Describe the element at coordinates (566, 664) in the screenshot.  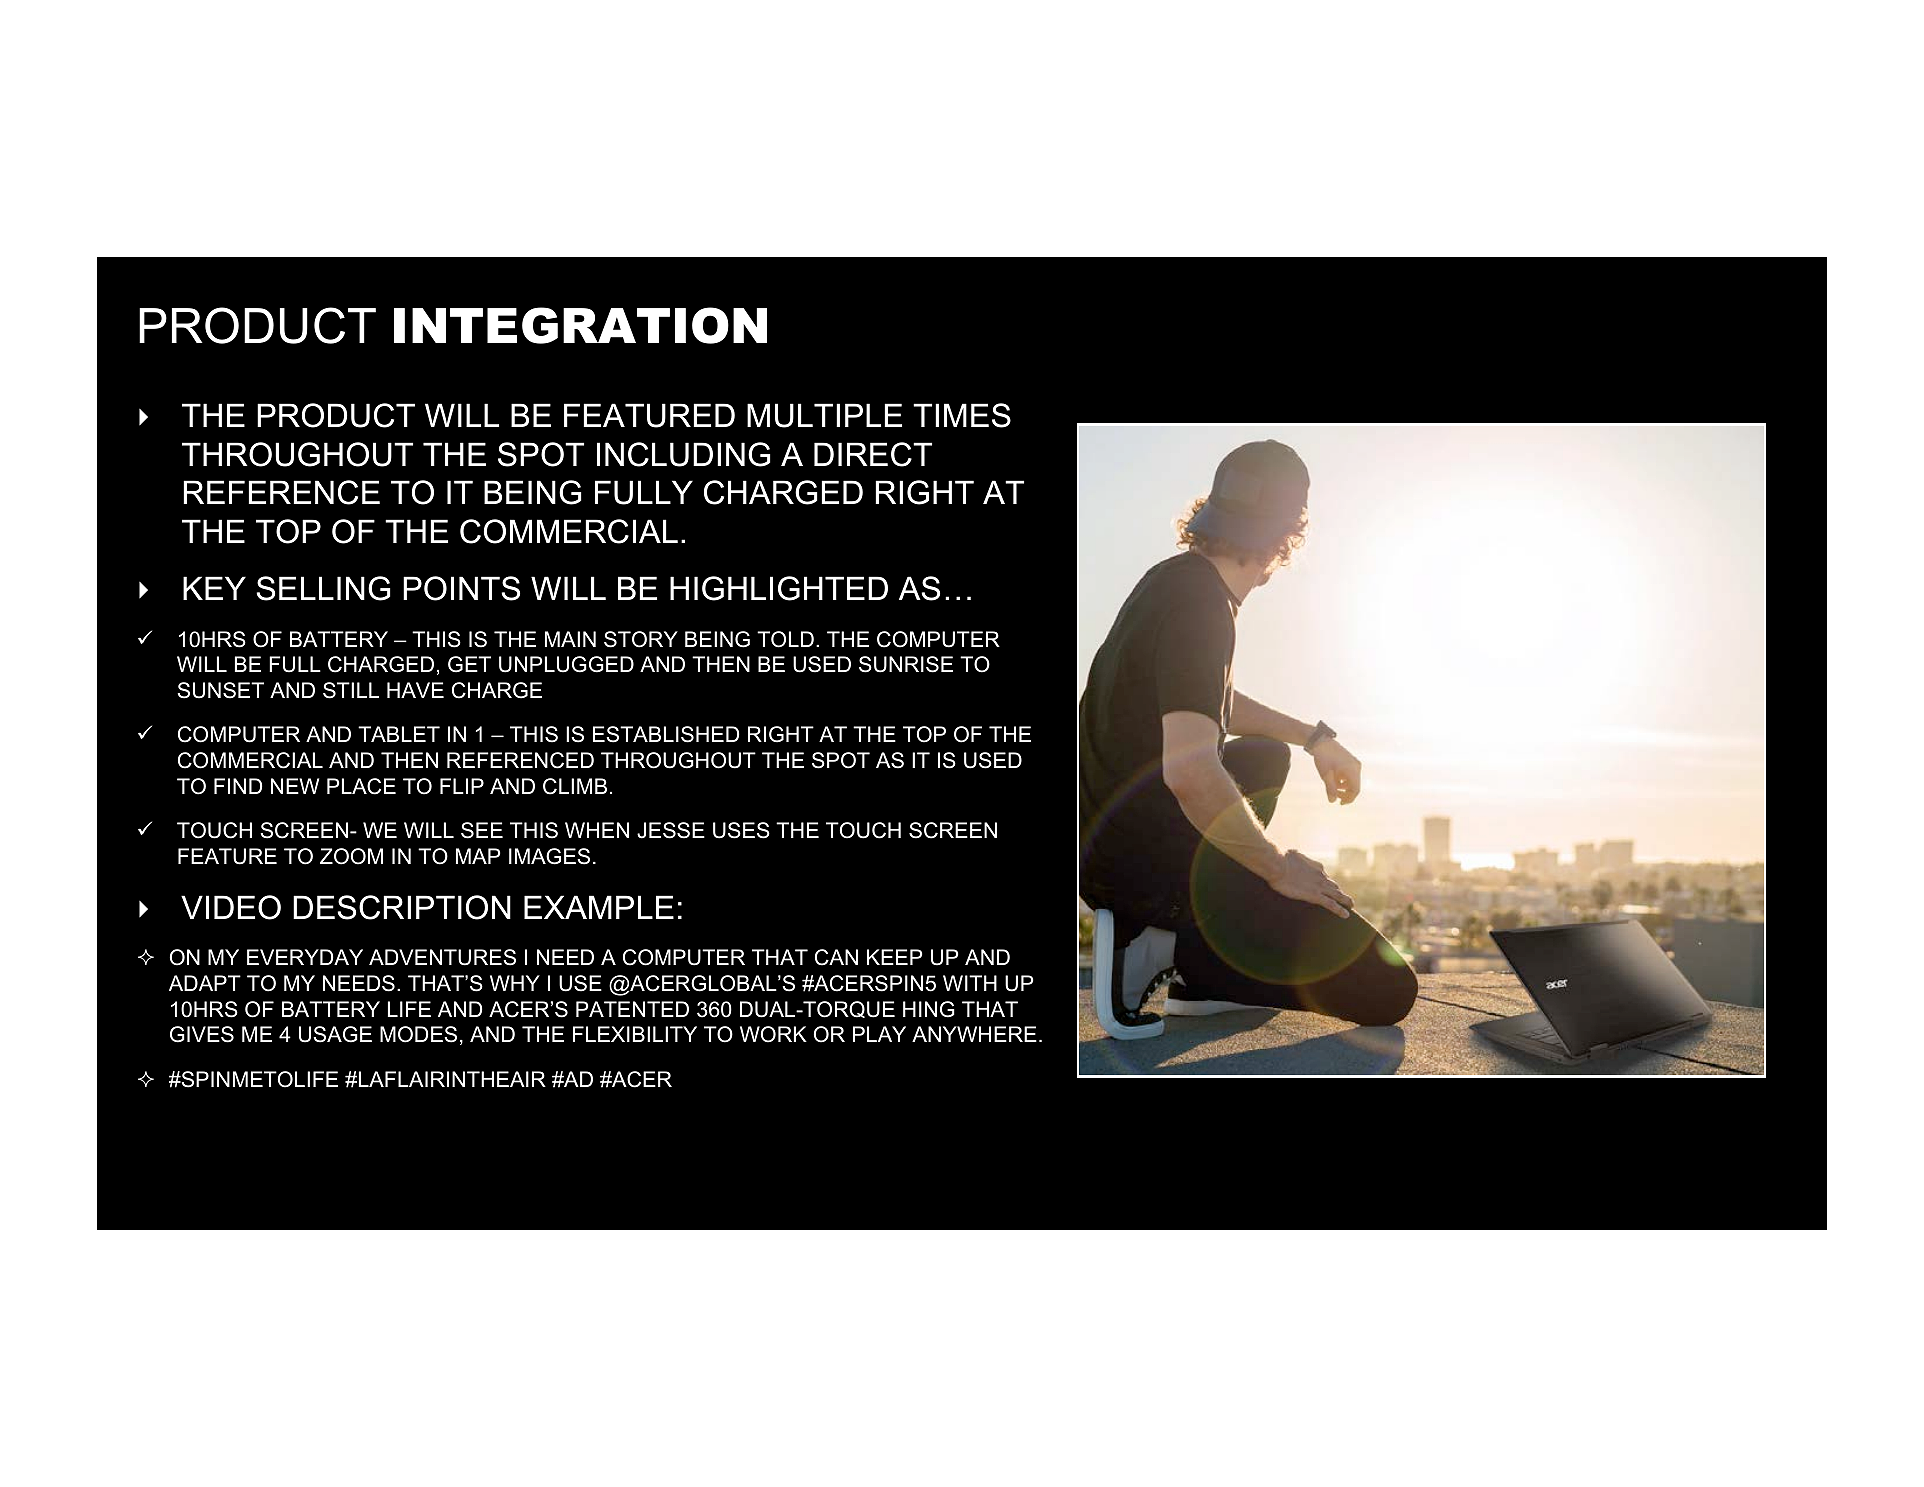
I see `UNPLUGGED` at that location.
